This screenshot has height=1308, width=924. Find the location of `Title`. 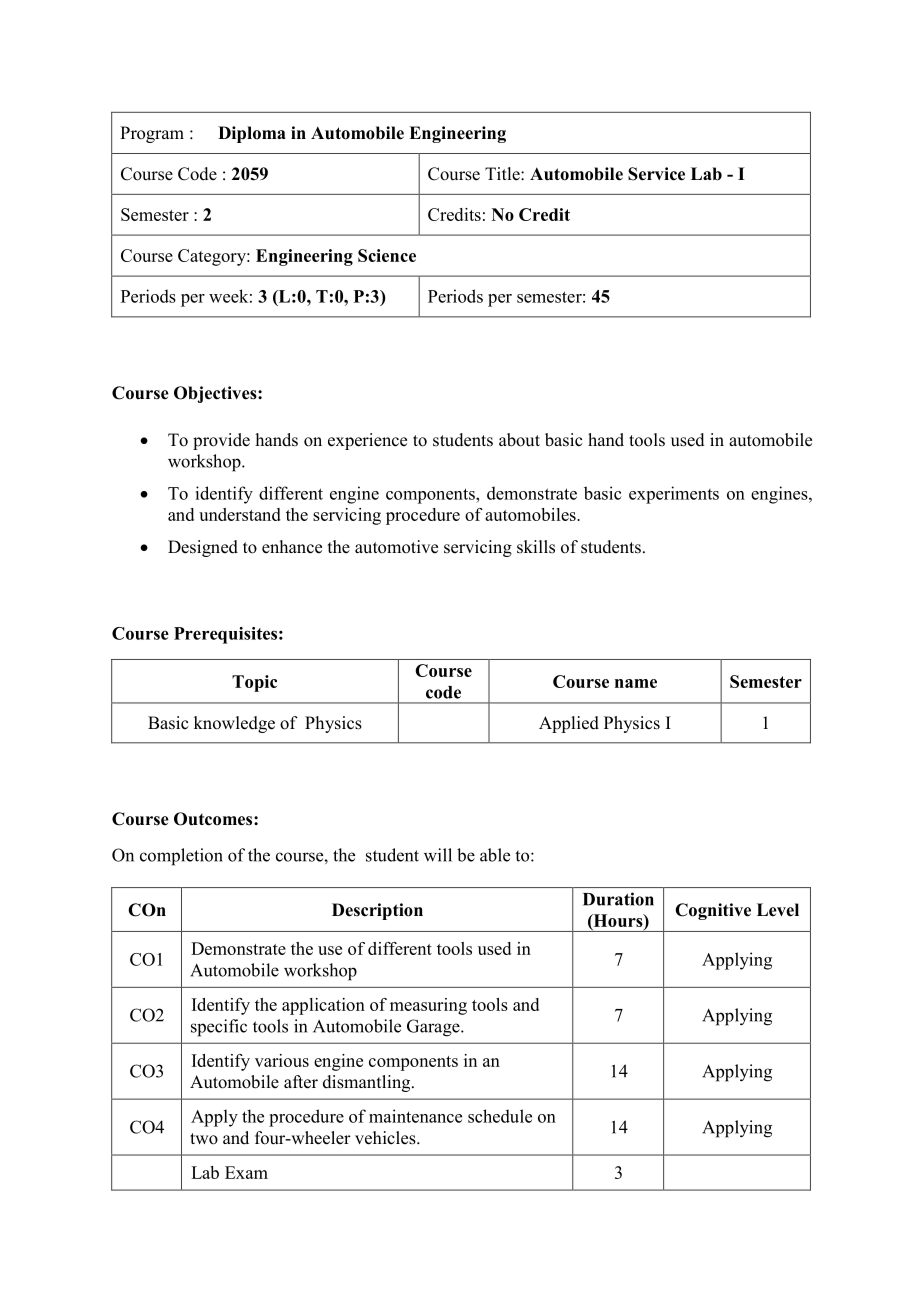

Title is located at coordinates (503, 174).
